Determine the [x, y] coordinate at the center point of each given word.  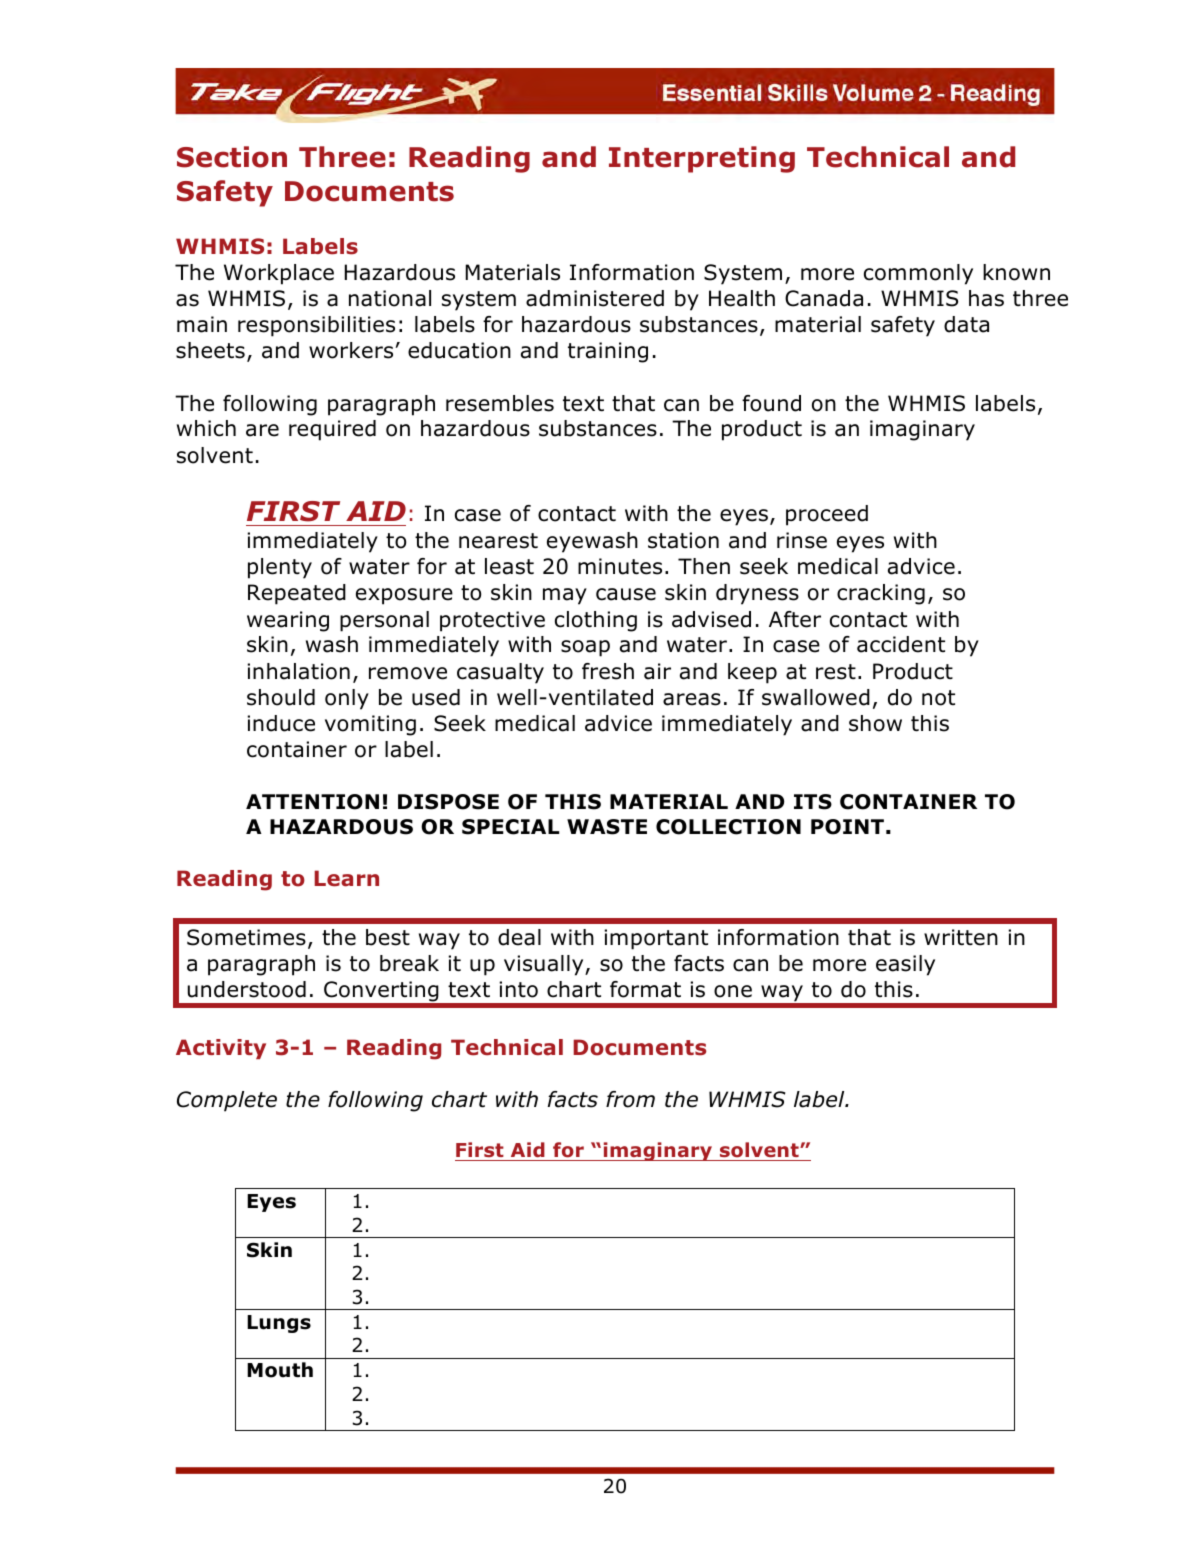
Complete [227, 1101]
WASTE [607, 827]
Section [232, 157]
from [630, 1099]
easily [905, 965]
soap [585, 648]
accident [901, 644]
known [1016, 272]
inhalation [298, 671]
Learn [346, 878]
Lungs [279, 1324]
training [608, 352]
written [961, 937]
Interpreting [702, 159]
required [332, 430]
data [966, 324]
